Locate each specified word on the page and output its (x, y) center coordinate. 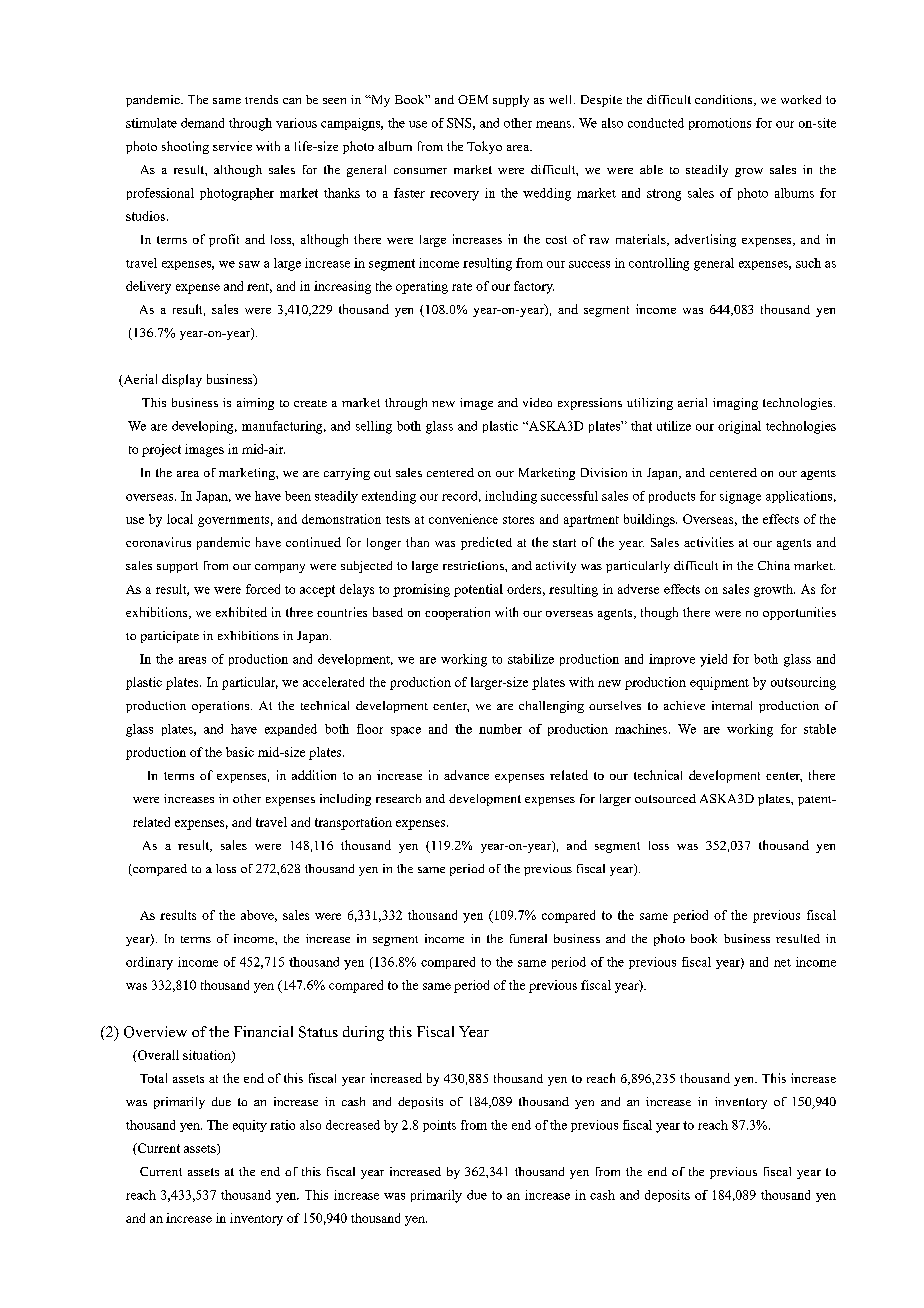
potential (478, 590)
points (439, 1126)
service (232, 146)
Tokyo (484, 147)
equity (250, 1126)
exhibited (241, 612)
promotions (720, 124)
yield (713, 660)
